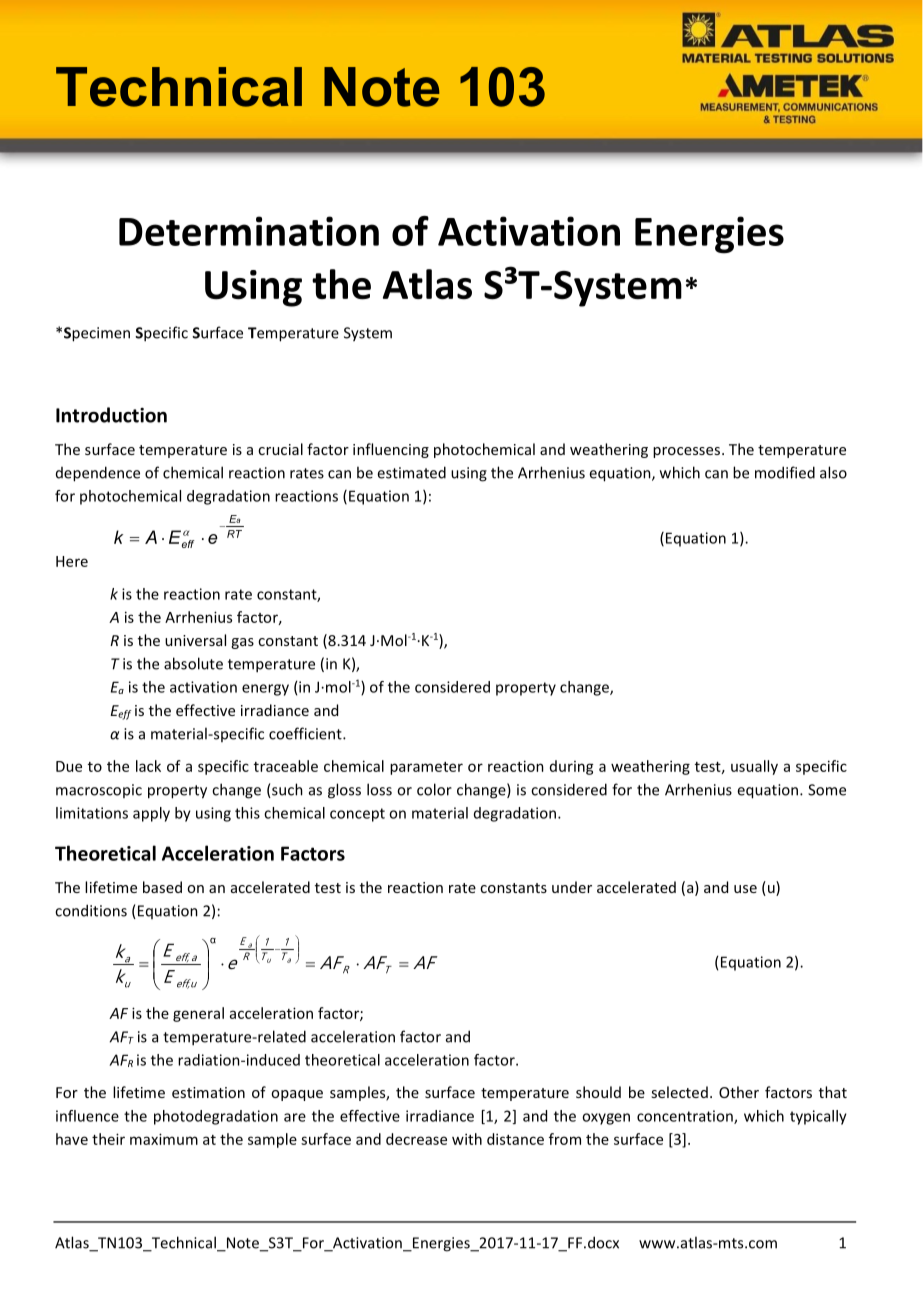  What do you see at coordinates (162, 887) in the document?
I see `based` at bounding box center [162, 887].
